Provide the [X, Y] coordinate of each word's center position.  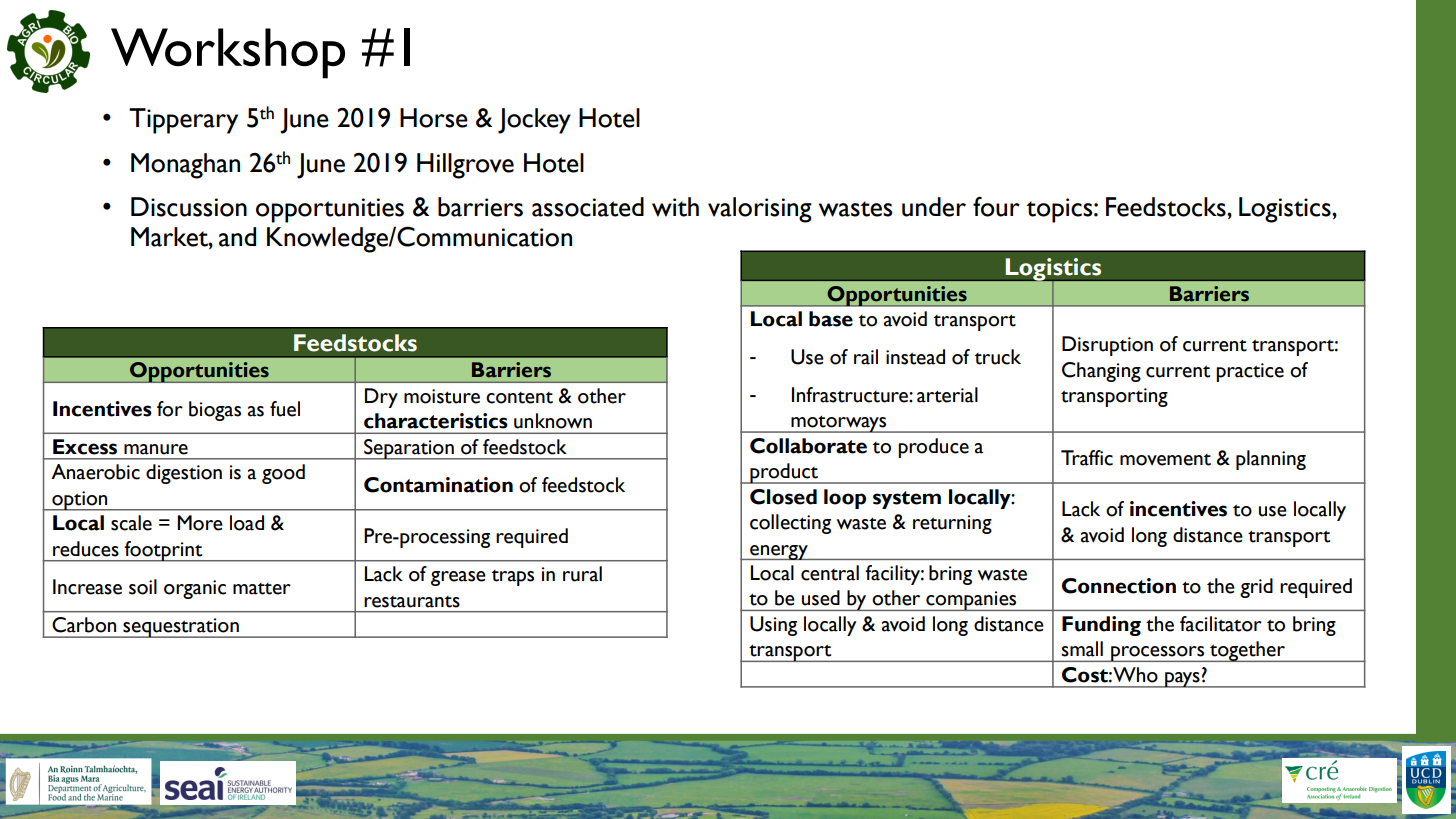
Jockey [534, 121]
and [237, 237]
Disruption [1107, 346]
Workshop [228, 53]
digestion [184, 474]
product [784, 473]
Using [773, 626]
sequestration [181, 628]
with [675, 207]
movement [1165, 460]
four [996, 207]
